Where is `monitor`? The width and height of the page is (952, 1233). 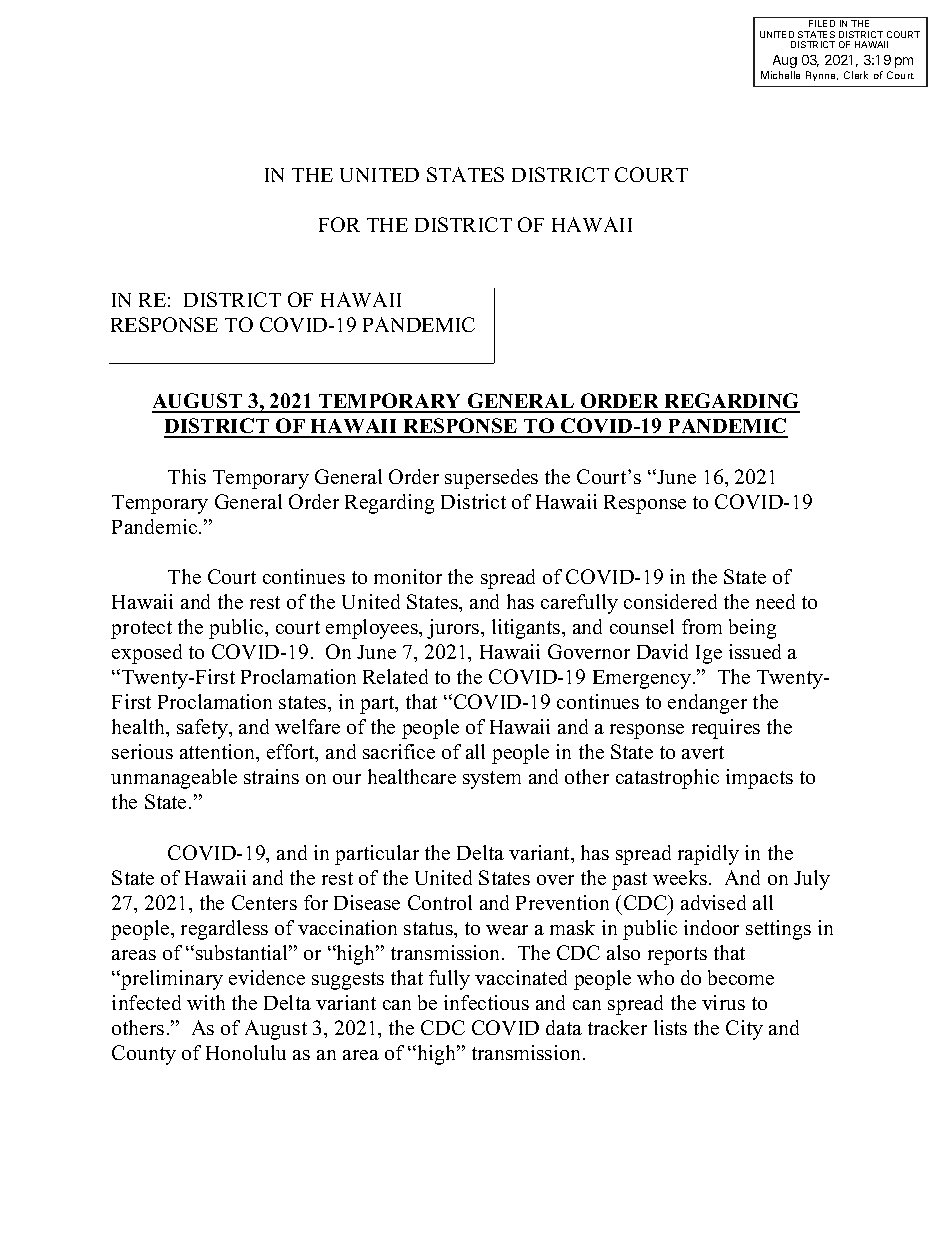
monitor is located at coordinates (408, 576).
